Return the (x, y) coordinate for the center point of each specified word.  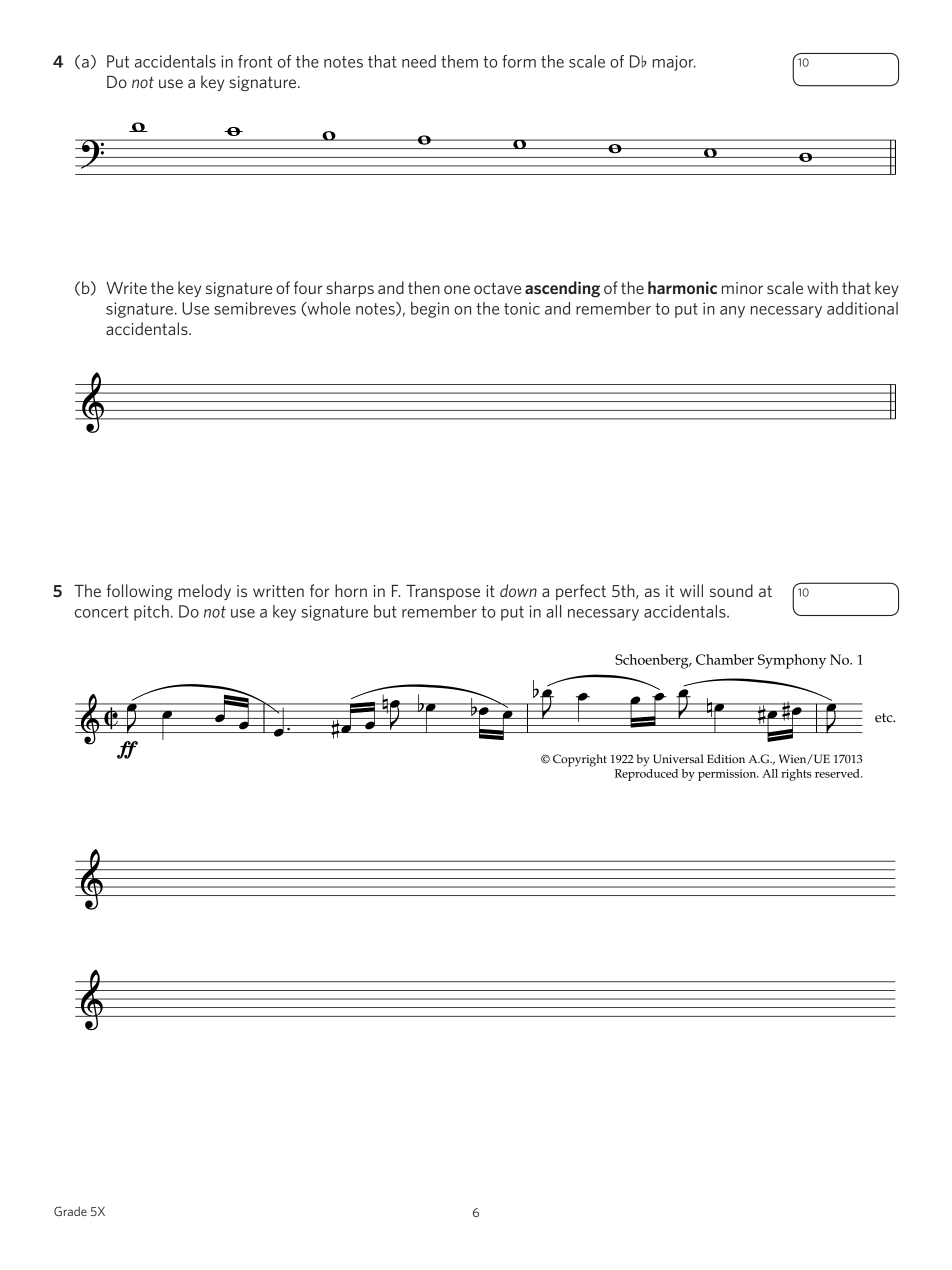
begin (430, 310)
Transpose (443, 592)
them (459, 61)
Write (126, 288)
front (255, 61)
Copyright (580, 760)
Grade (70, 1211)
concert (101, 612)
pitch (151, 613)
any (732, 312)
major (674, 63)
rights (796, 775)
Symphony (792, 661)
